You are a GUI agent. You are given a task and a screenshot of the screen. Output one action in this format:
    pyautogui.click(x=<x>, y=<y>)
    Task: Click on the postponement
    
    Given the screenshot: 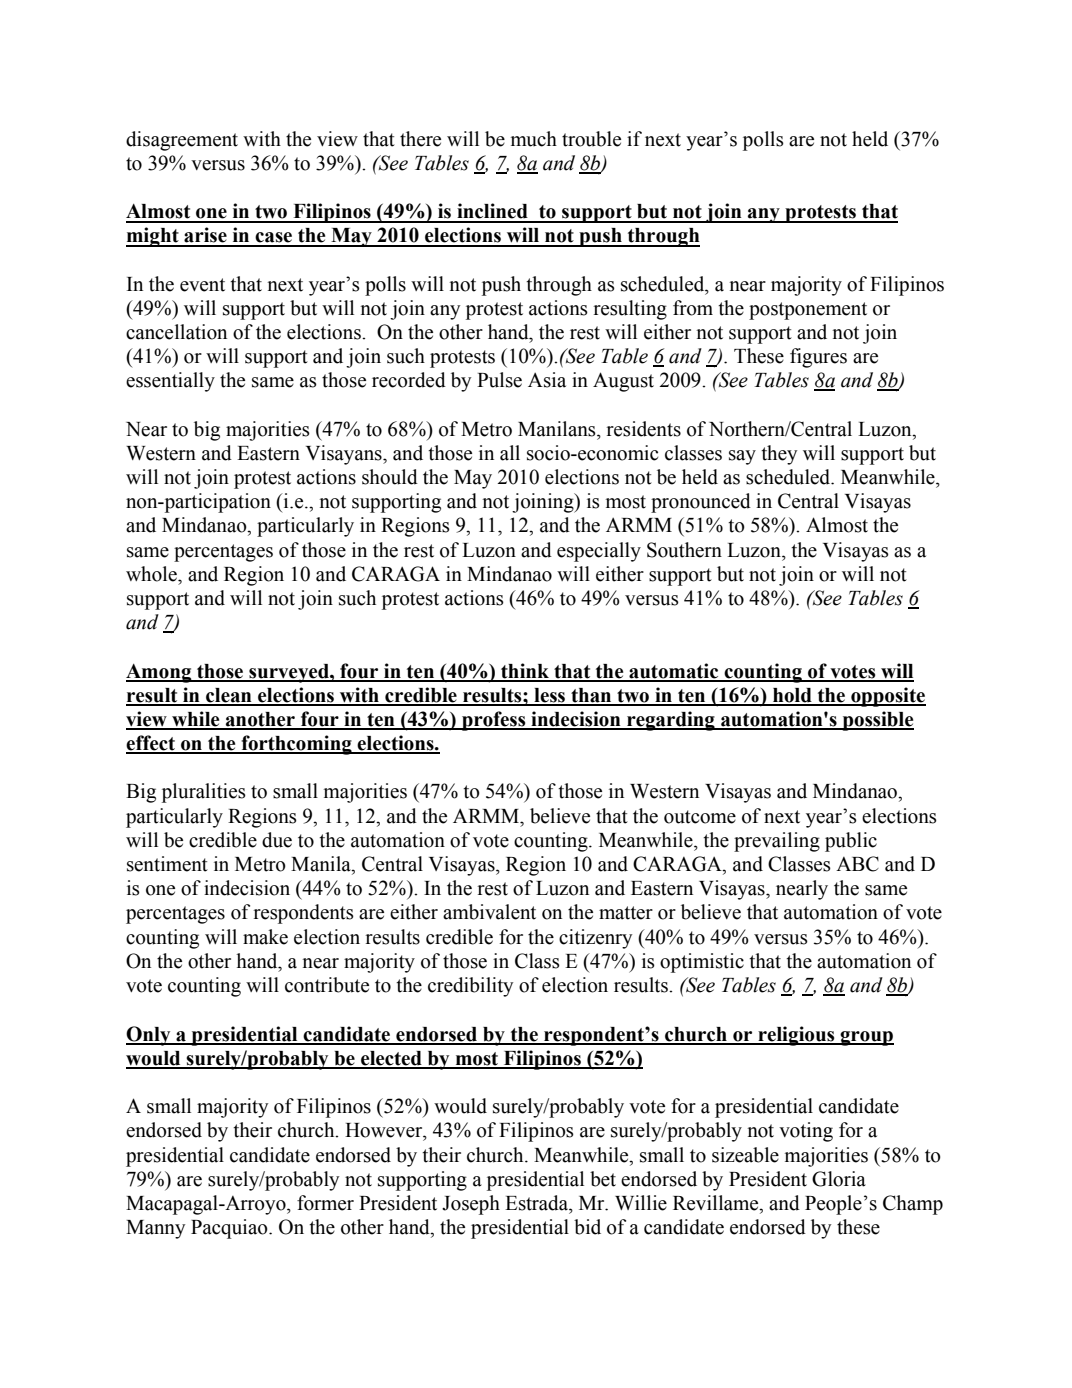 What is the action you would take?
    pyautogui.click(x=808, y=311)
